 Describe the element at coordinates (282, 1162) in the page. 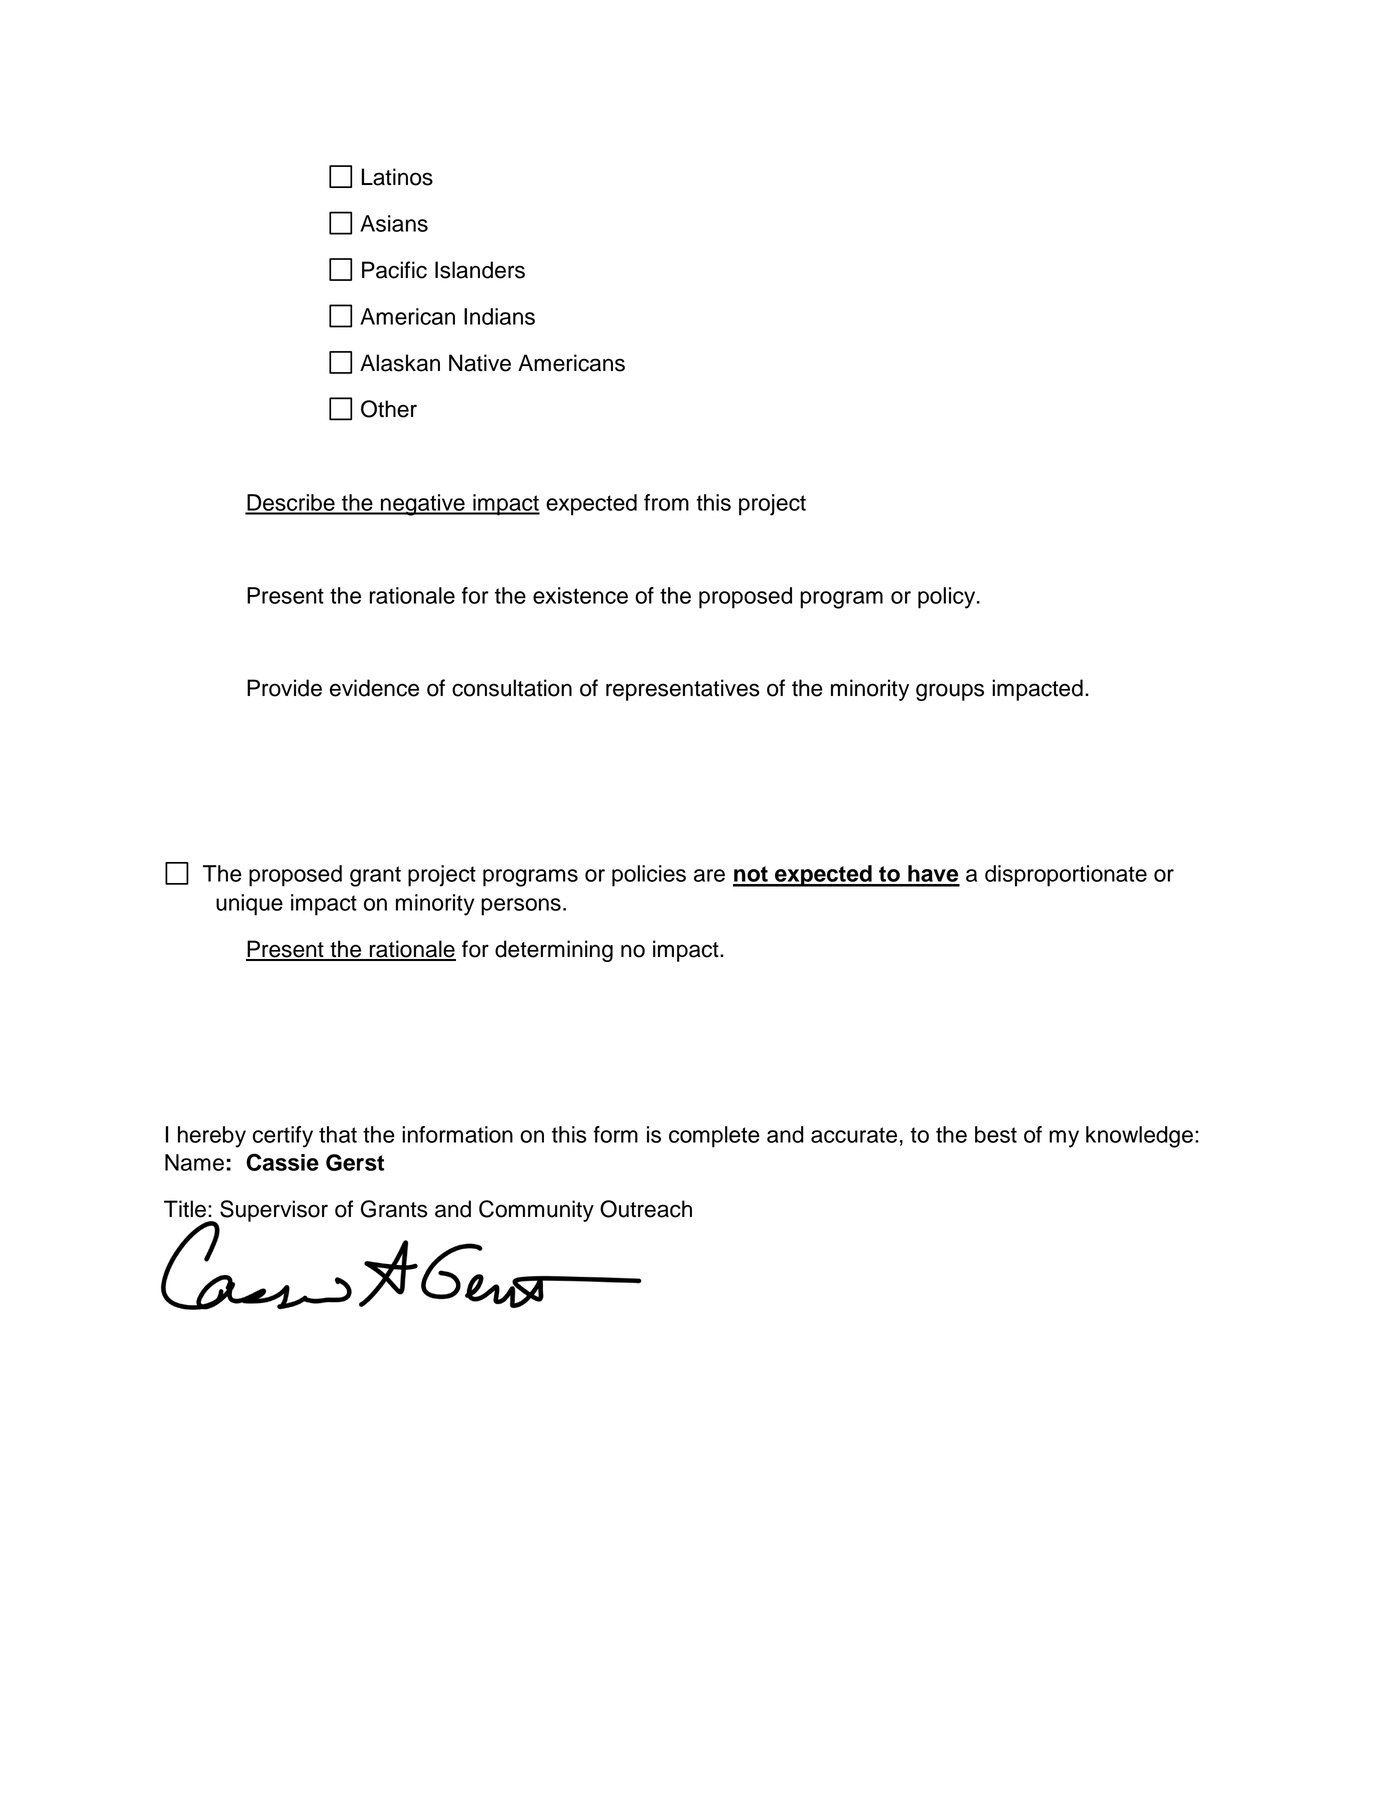

I see `Cassie` at that location.
